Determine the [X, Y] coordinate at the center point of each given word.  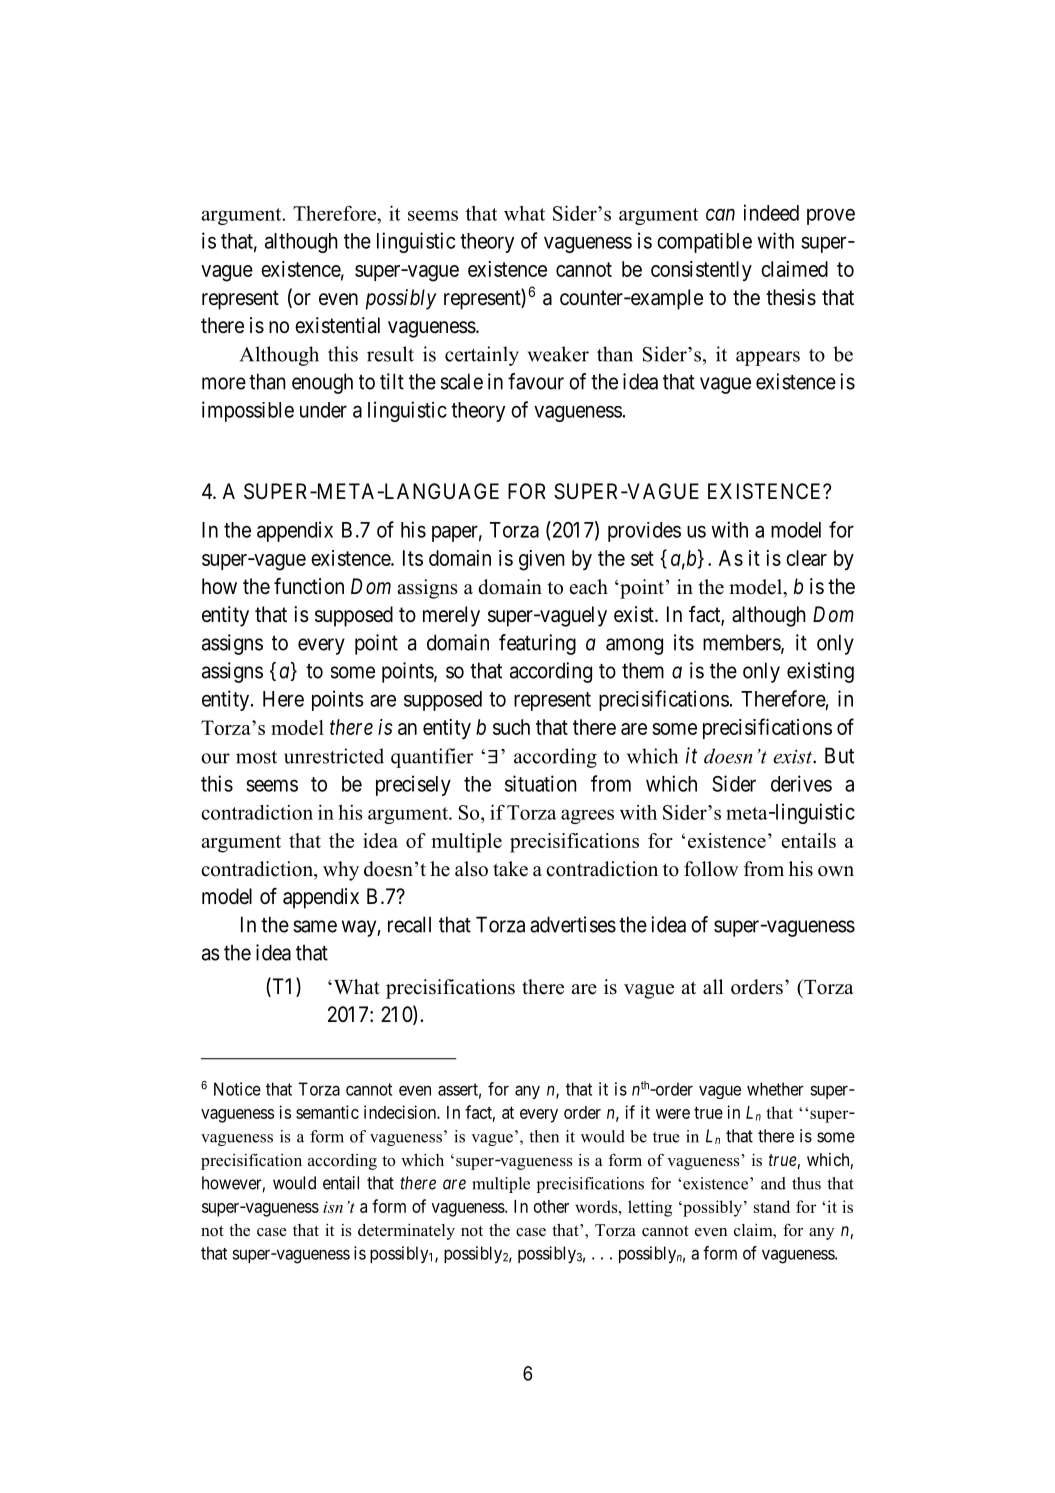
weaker [558, 354]
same [315, 926]
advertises [573, 924]
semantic [327, 1112]
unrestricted [334, 756]
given [542, 560]
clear [806, 558]
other [551, 1206]
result [390, 354]
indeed [771, 212]
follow [711, 869]
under [323, 410]
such [511, 727]
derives [801, 783]
